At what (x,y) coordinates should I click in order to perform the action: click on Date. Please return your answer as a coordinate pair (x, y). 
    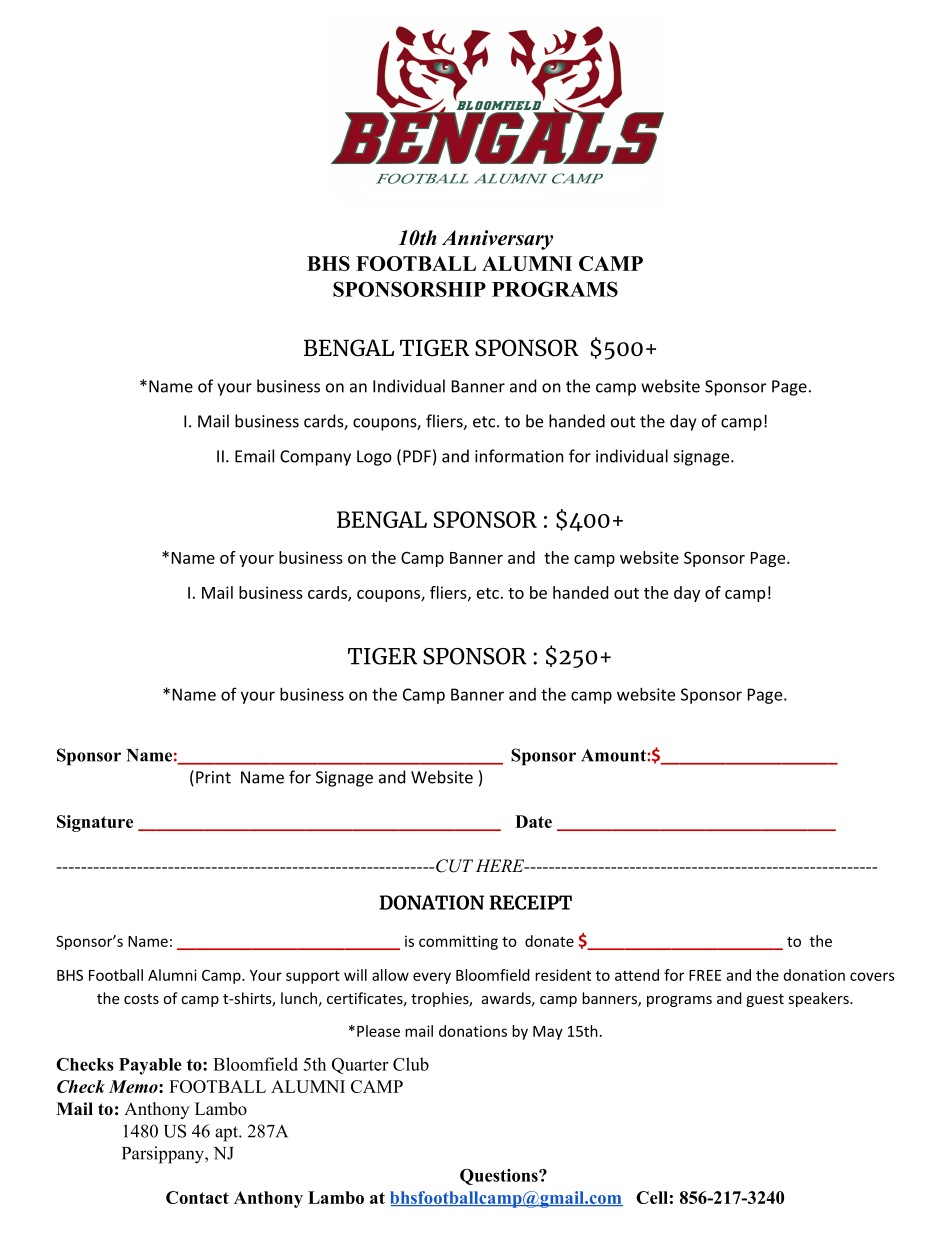
    Looking at the image, I should click on (533, 821).
